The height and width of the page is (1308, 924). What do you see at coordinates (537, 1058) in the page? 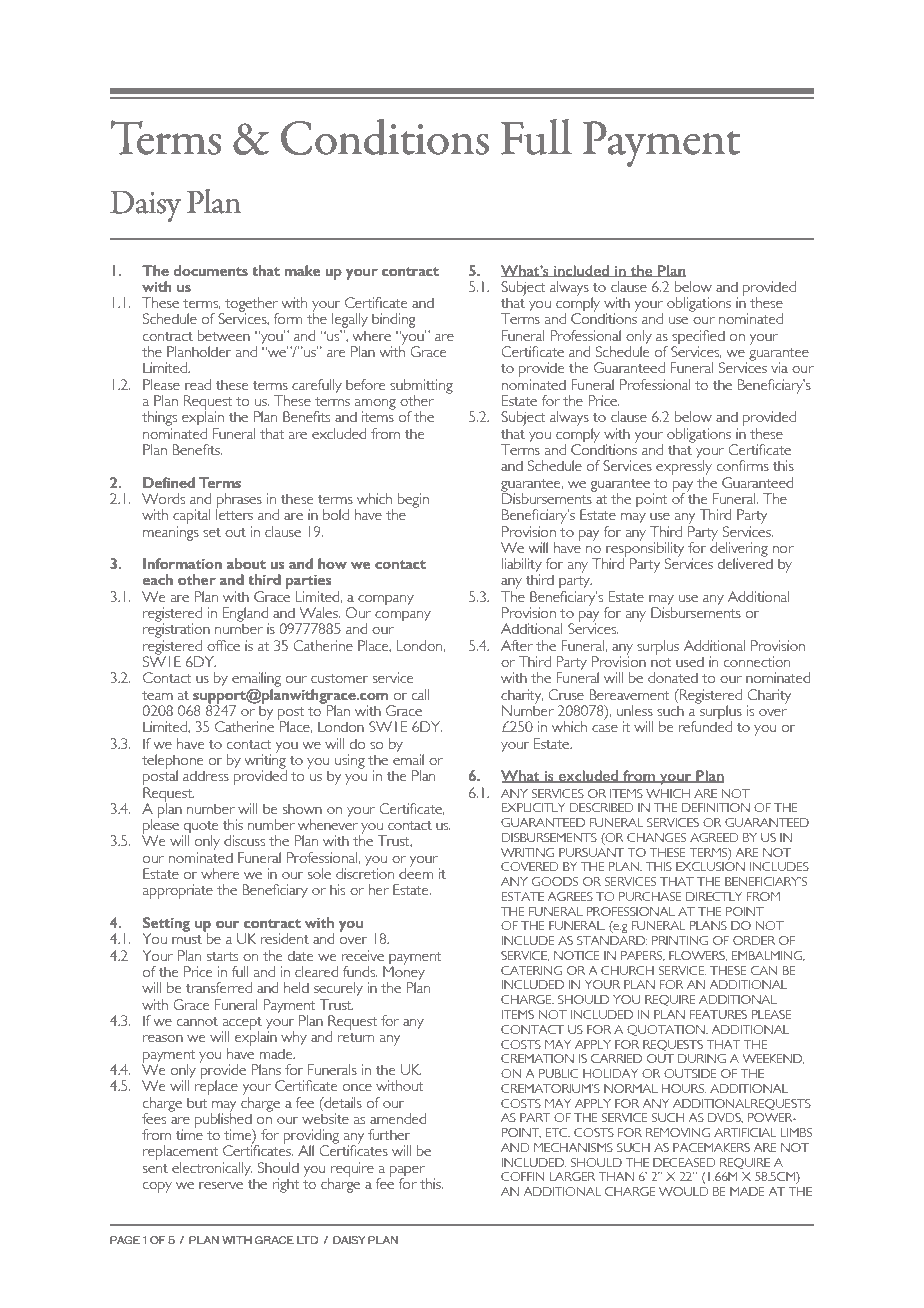
I see `CREMATION` at bounding box center [537, 1058].
